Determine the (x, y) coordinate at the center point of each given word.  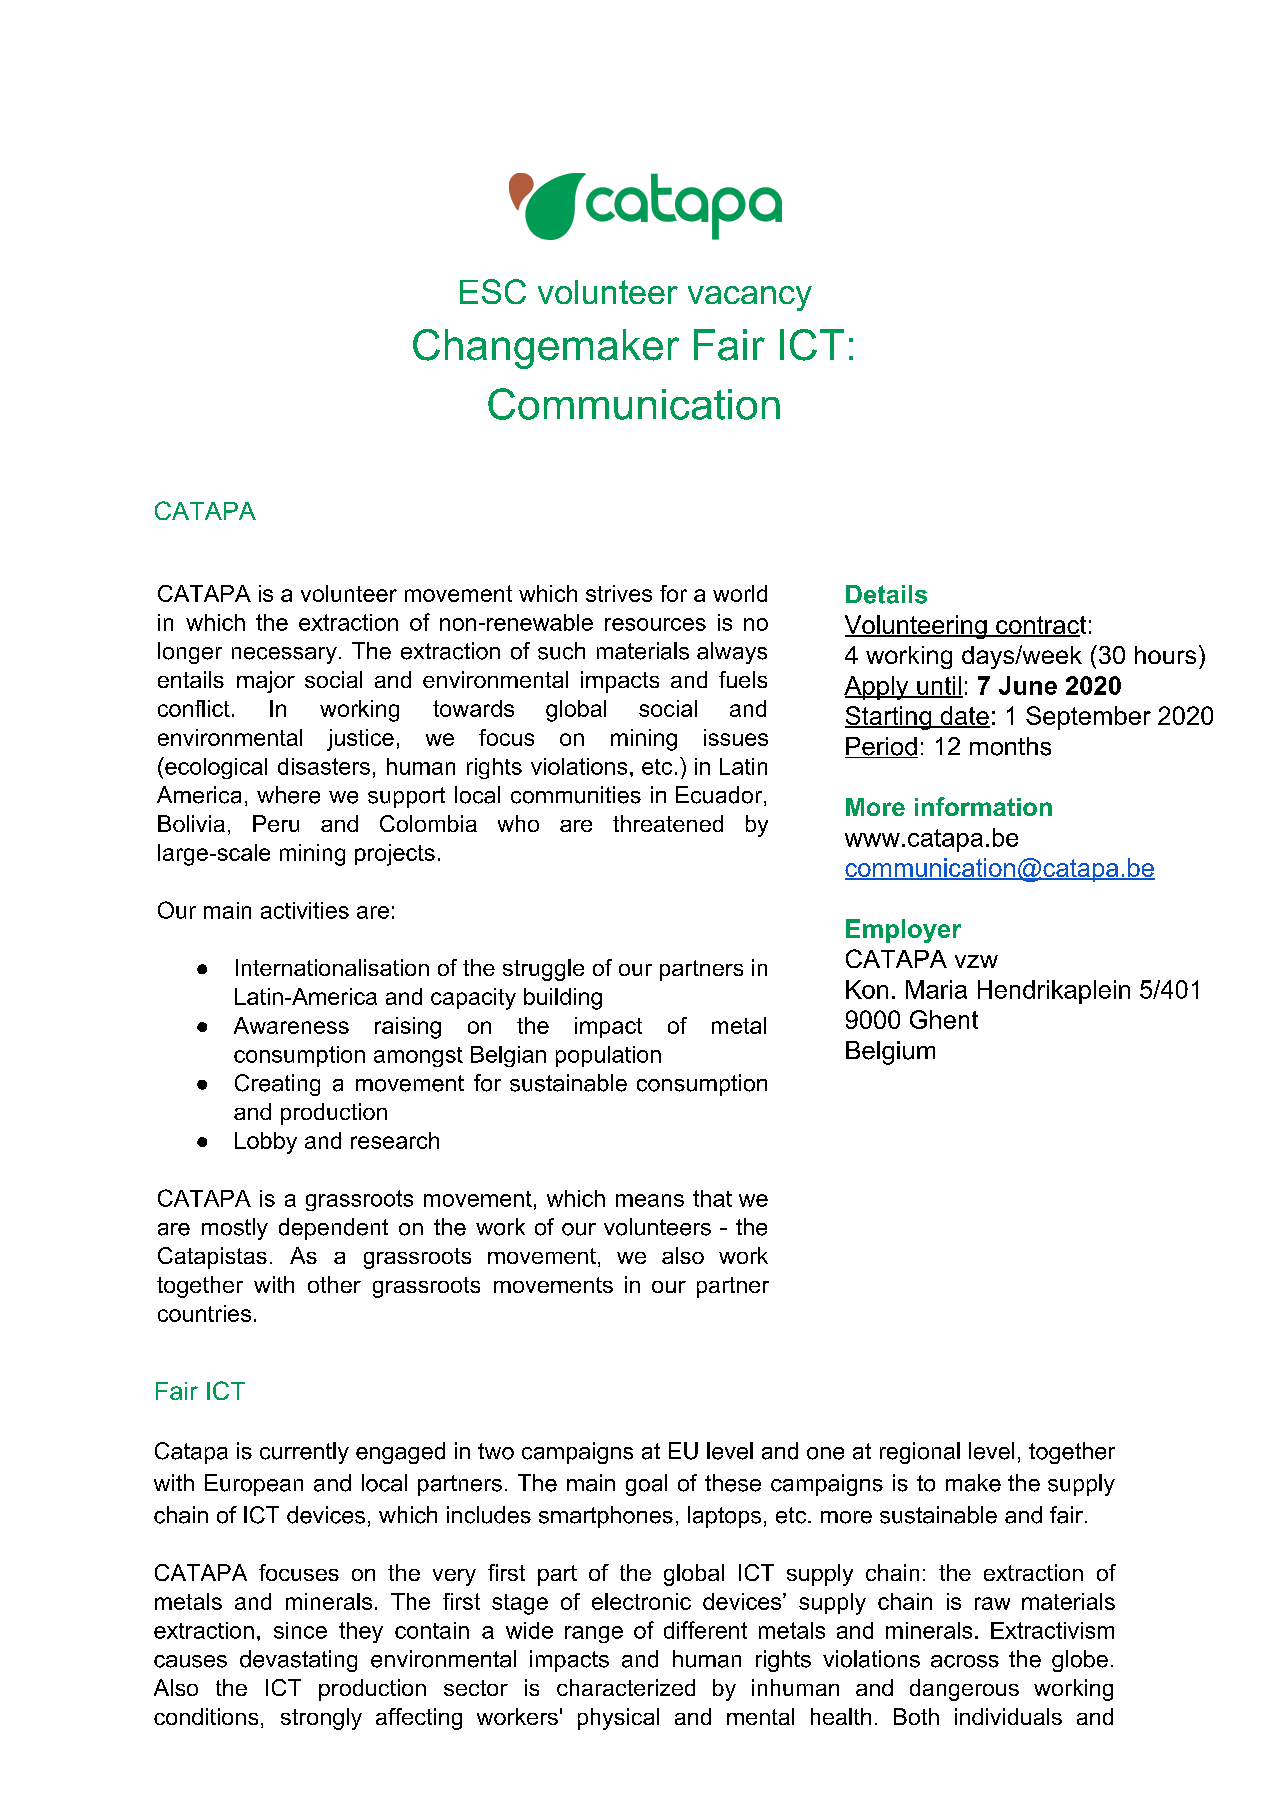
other (334, 1284)
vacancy (750, 298)
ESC (493, 291)
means (650, 1200)
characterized (626, 1687)
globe (1080, 1661)
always (732, 653)
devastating (298, 1661)
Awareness (291, 1025)
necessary (284, 655)
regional (920, 1453)
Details (886, 594)
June (1028, 685)
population (608, 1056)
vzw (976, 961)
